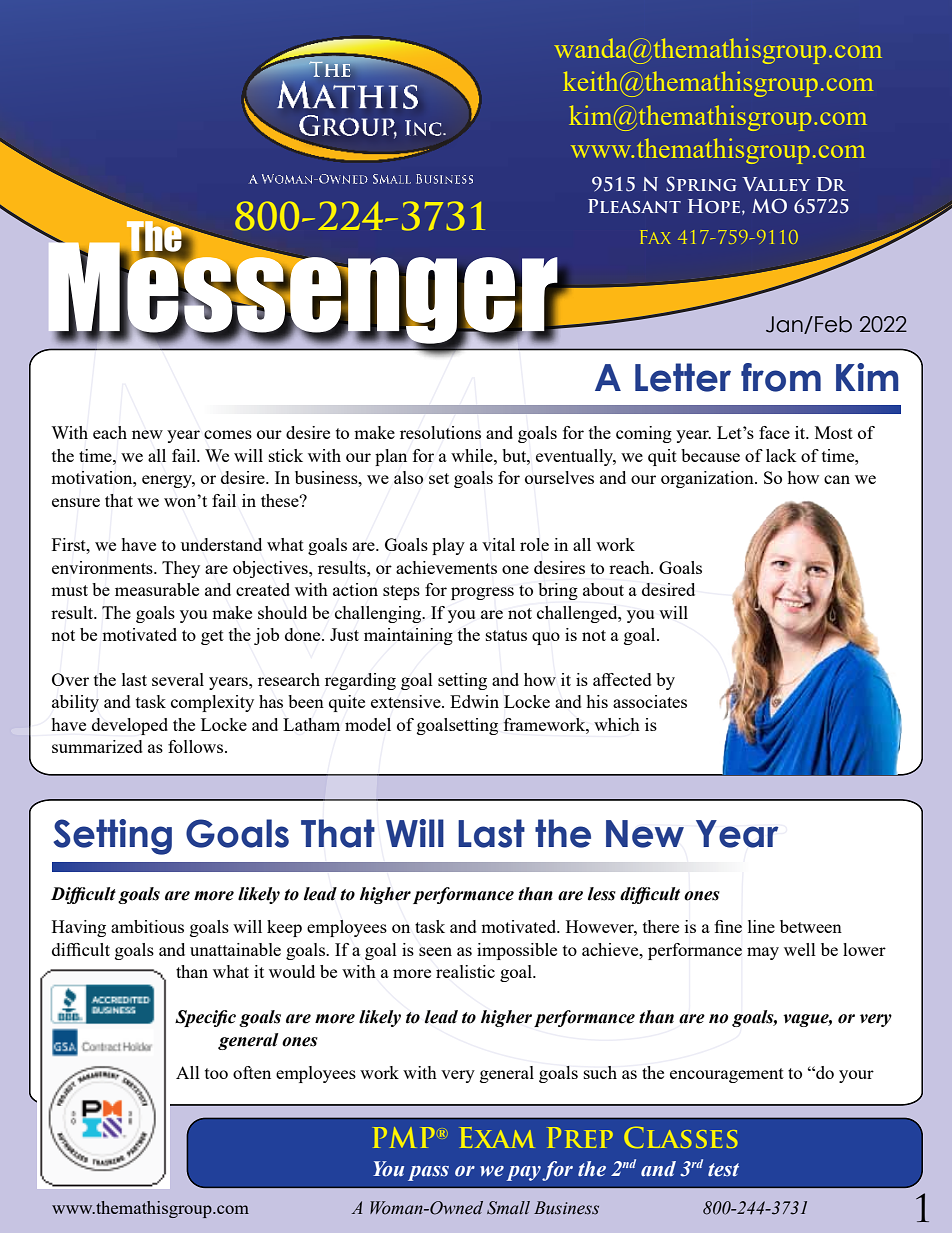 This page has height=1233, width=952. What do you see at coordinates (776, 184) in the page?
I see `Valley` at bounding box center [776, 184].
